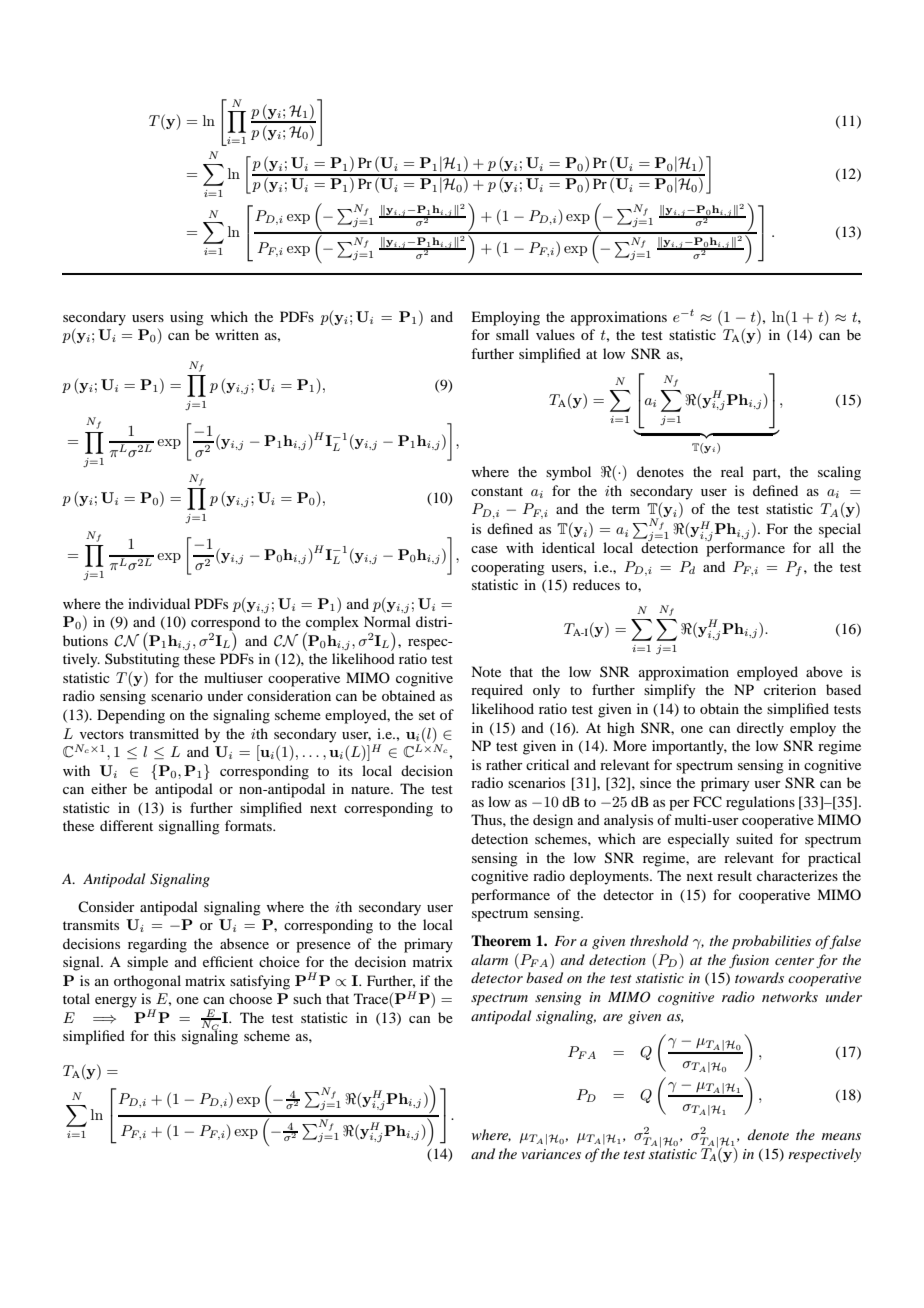  Describe the element at coordinates (512, 334) in the screenshot. I see `small` at that location.
